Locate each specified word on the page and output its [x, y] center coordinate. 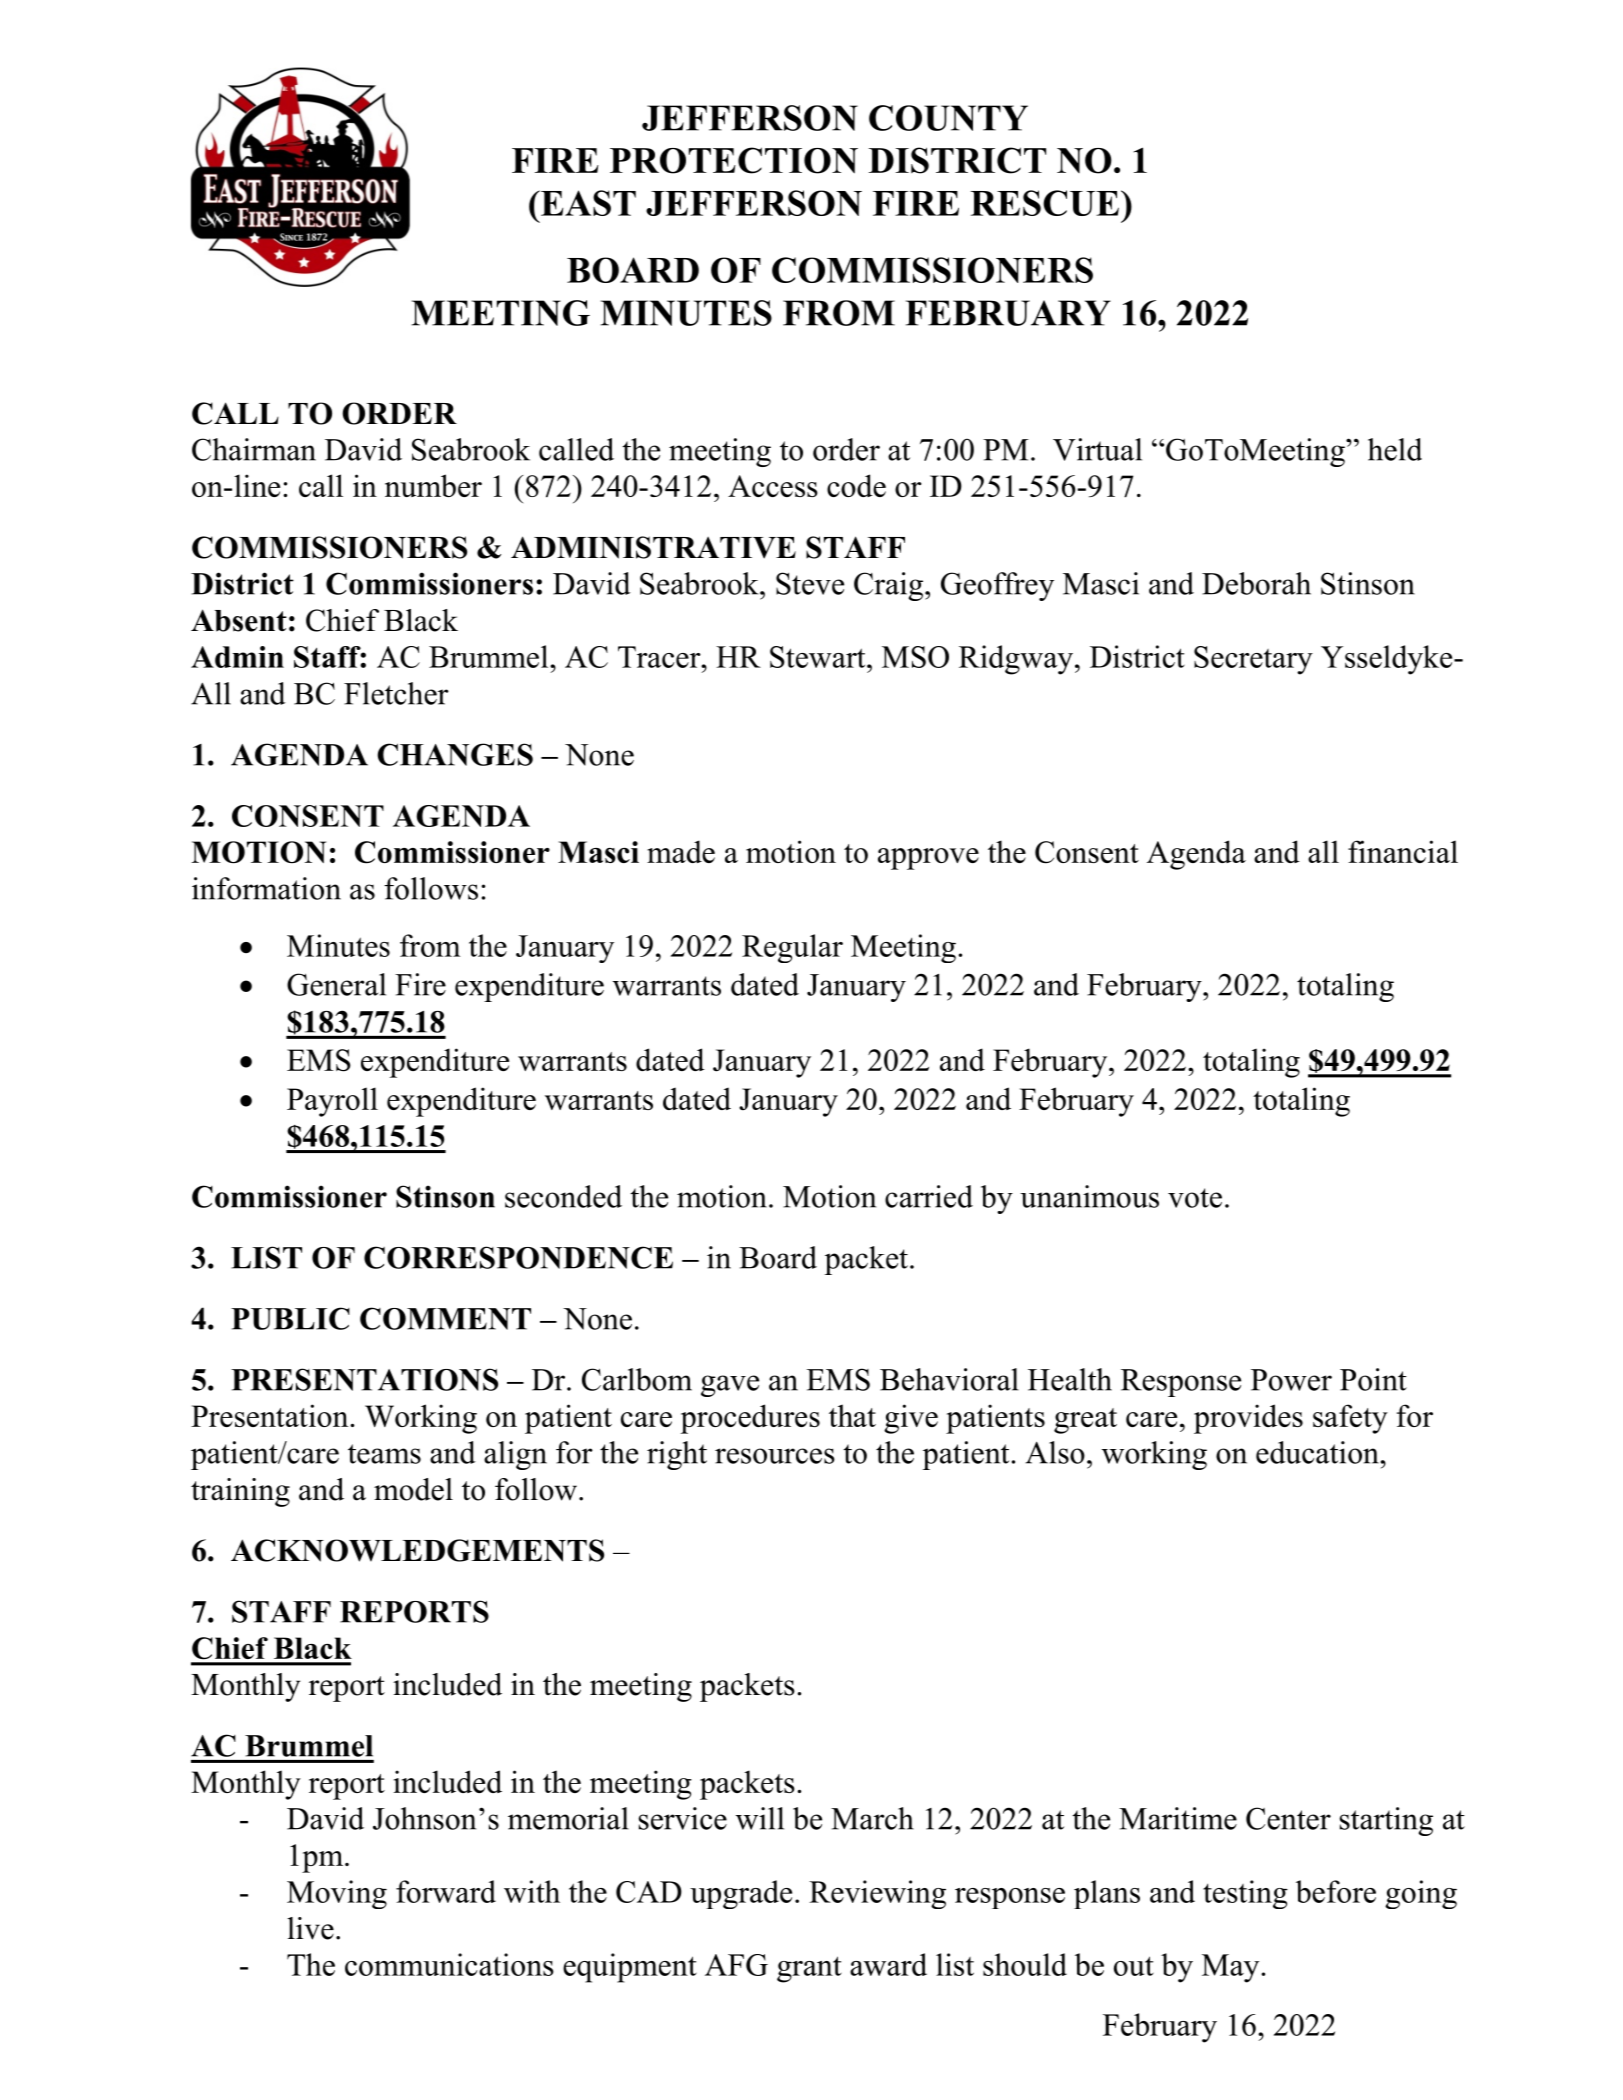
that [852, 1415]
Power [1291, 1380]
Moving [337, 1894]
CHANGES [455, 754]
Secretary [1253, 660]
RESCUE [1044, 203]
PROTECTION [734, 160]
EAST [587, 203]
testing [1245, 1894]
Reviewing [877, 1894]
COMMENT [445, 1318]
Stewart [819, 657]
